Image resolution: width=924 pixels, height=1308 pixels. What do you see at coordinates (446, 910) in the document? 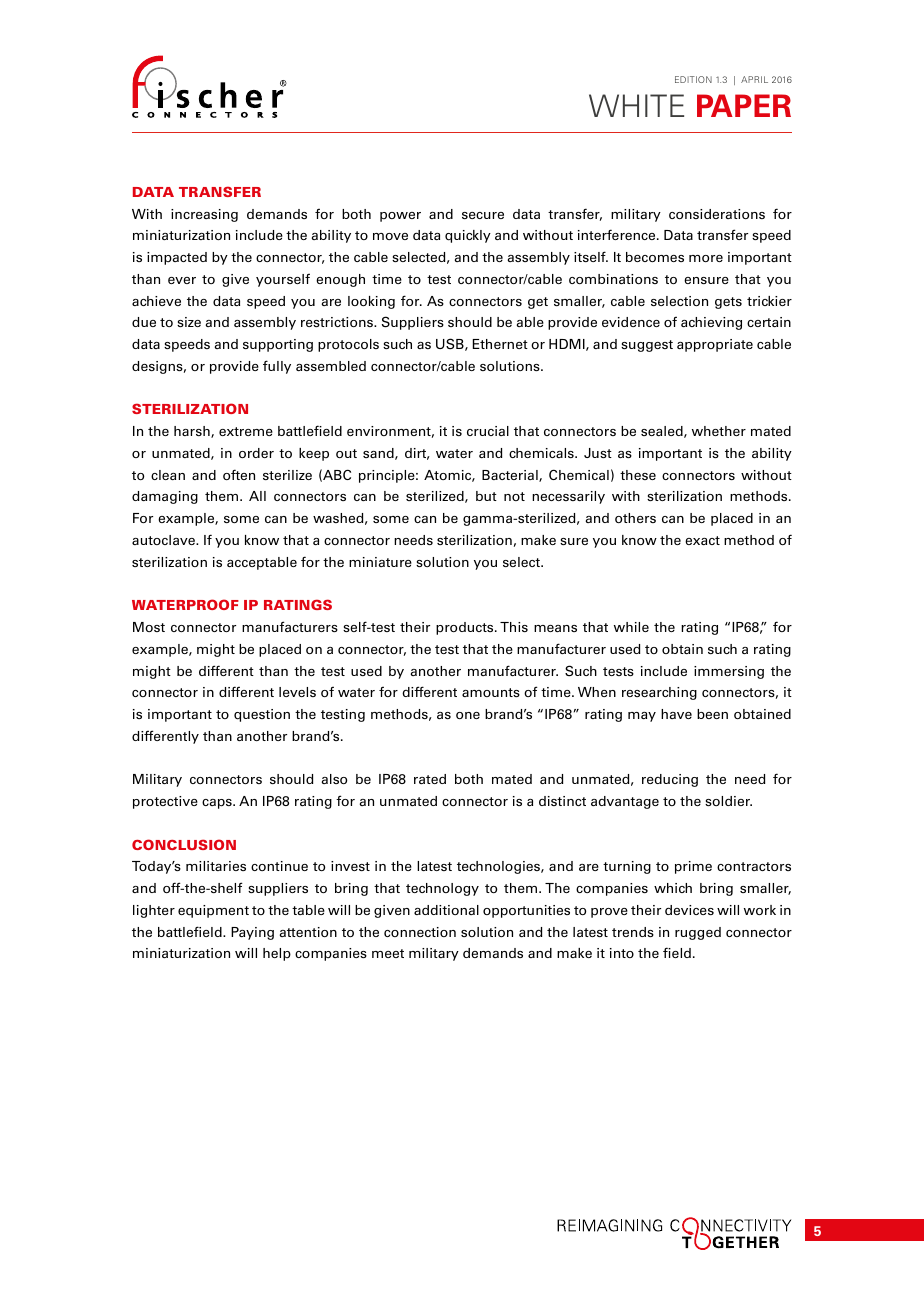
I see `additional` at bounding box center [446, 910].
